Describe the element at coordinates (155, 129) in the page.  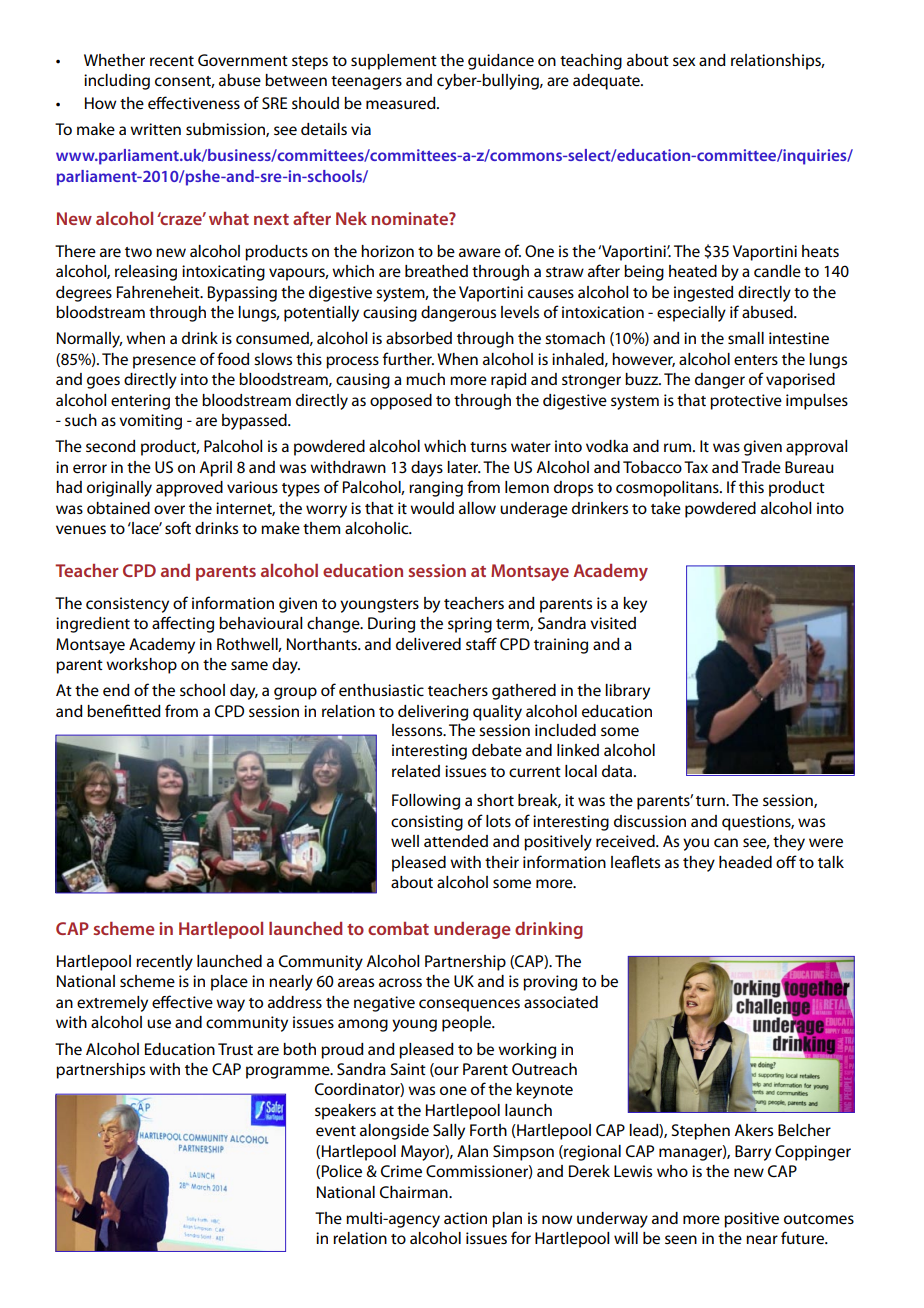
I see `written` at that location.
